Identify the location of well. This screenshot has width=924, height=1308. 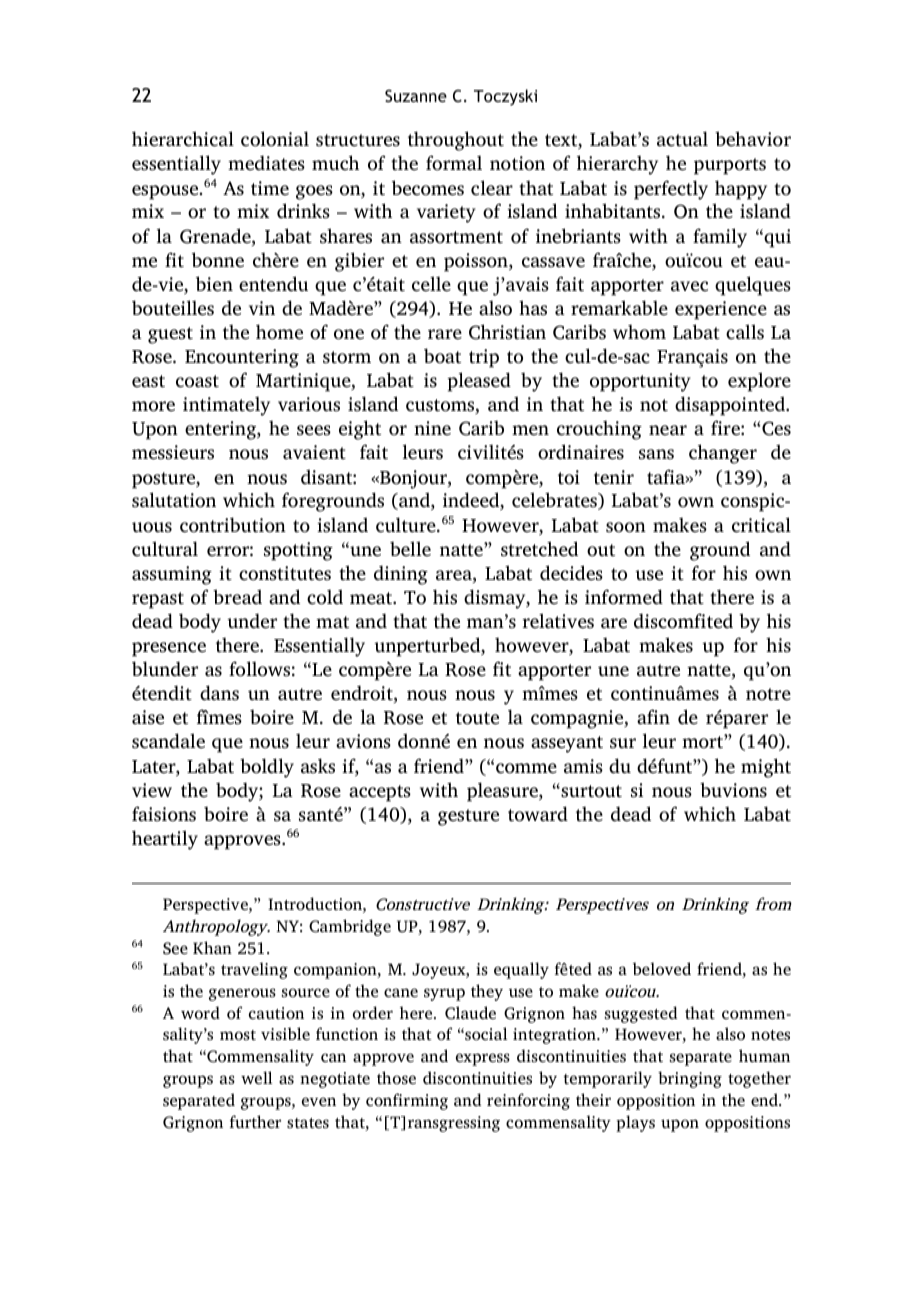
(256, 1077).
